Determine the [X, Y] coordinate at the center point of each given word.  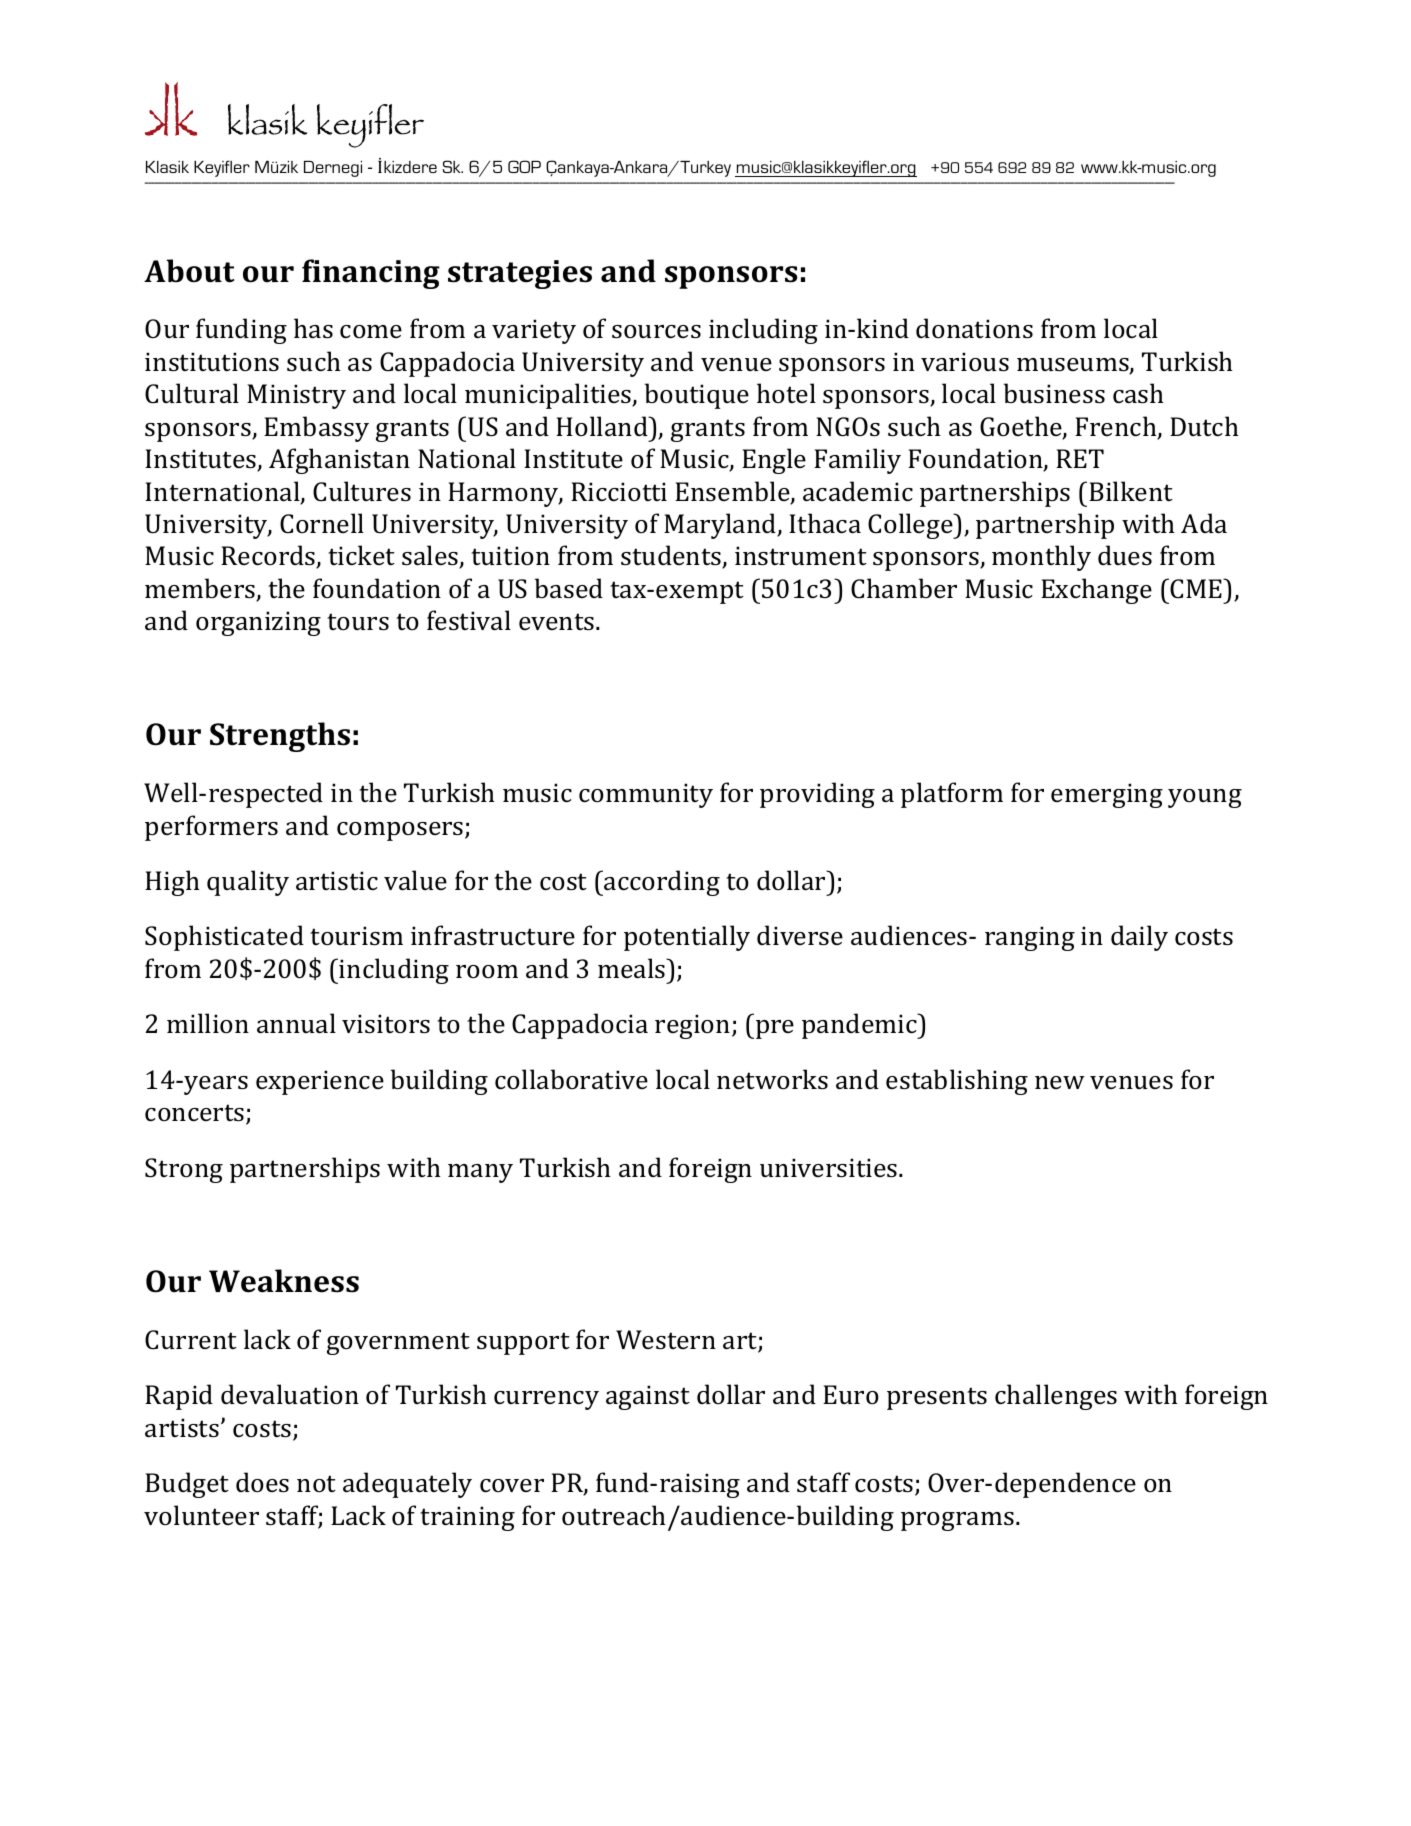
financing [371, 274]
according [662, 883]
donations [974, 328]
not [316, 1483]
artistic [337, 881]
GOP [524, 166]
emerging [1107, 795]
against [648, 1397]
